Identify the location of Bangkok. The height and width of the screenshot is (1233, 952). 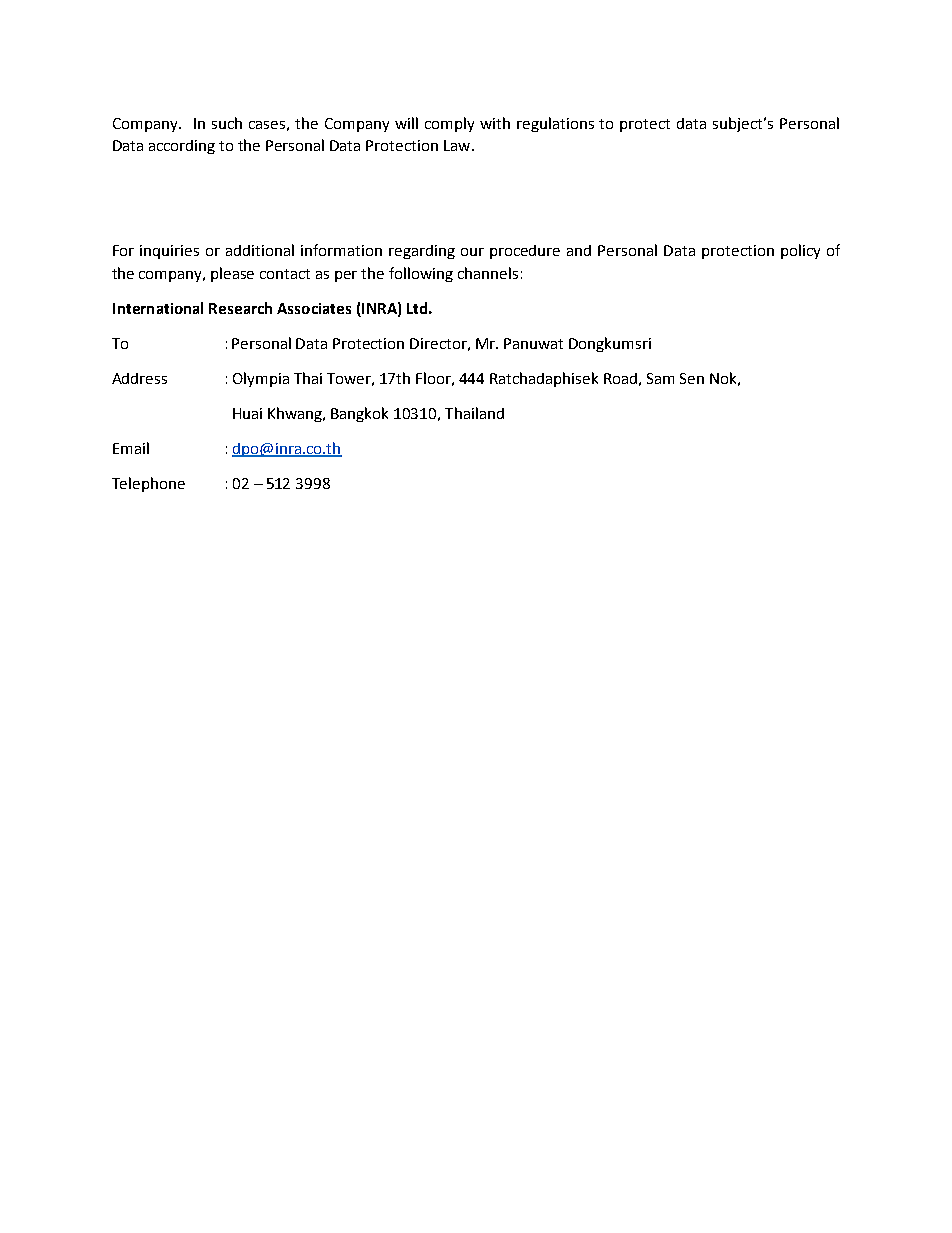
(359, 414).
